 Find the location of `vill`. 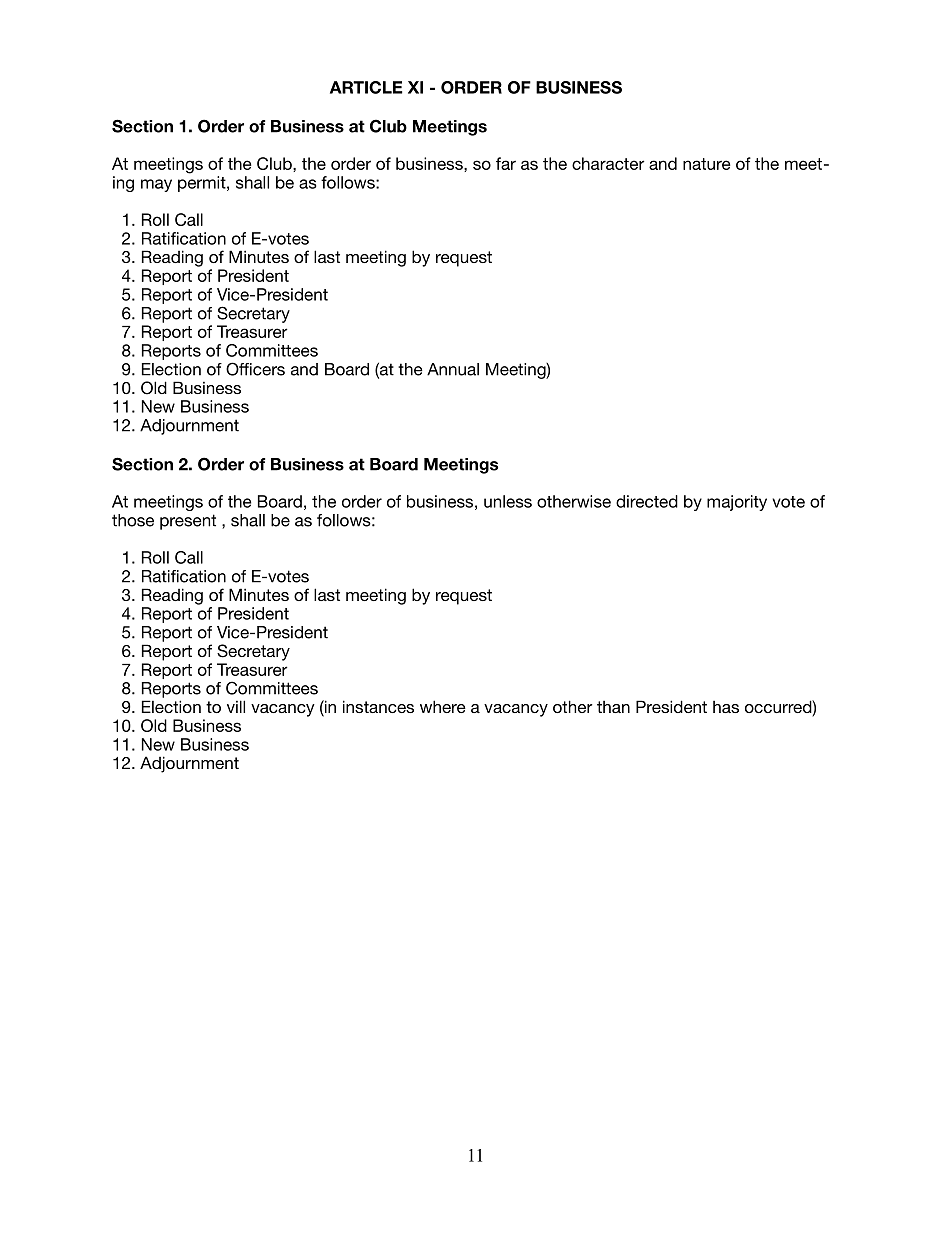

vill is located at coordinates (236, 706).
